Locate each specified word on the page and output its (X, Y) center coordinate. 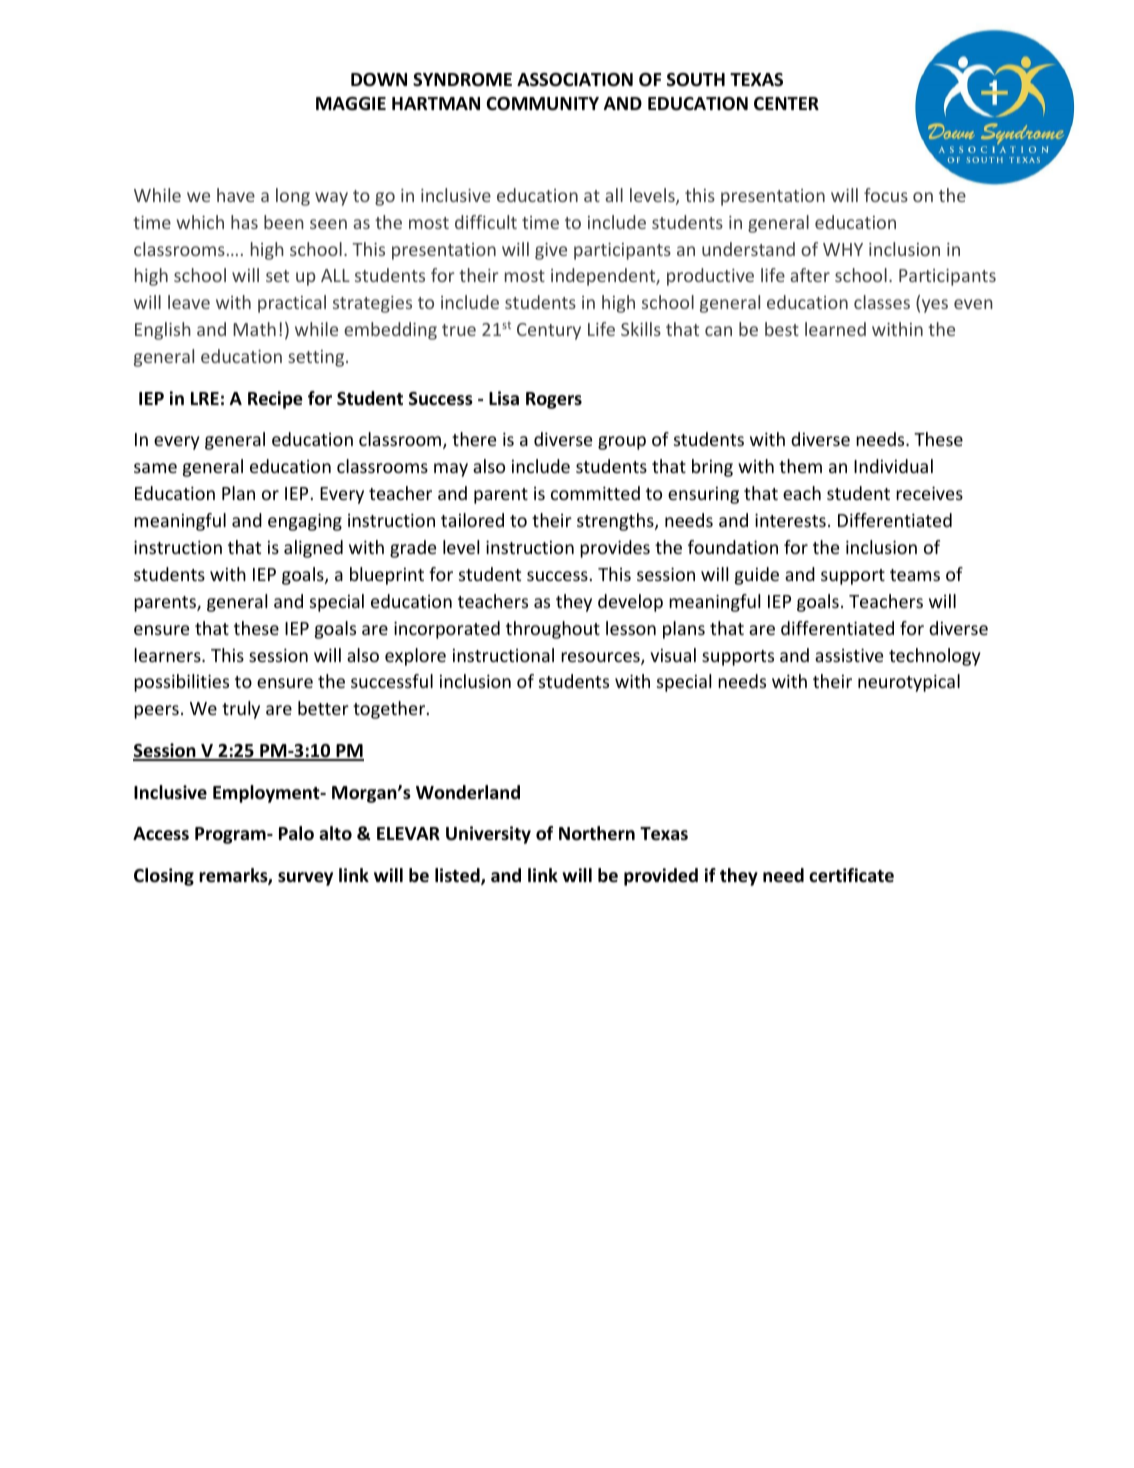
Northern (597, 833)
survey (305, 879)
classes (882, 302)
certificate (851, 875)
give (551, 251)
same (155, 468)
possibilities (181, 683)
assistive (849, 655)
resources (601, 658)
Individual (893, 466)
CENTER (786, 103)
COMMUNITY (542, 104)
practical (292, 304)
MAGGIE (351, 104)
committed (595, 493)
